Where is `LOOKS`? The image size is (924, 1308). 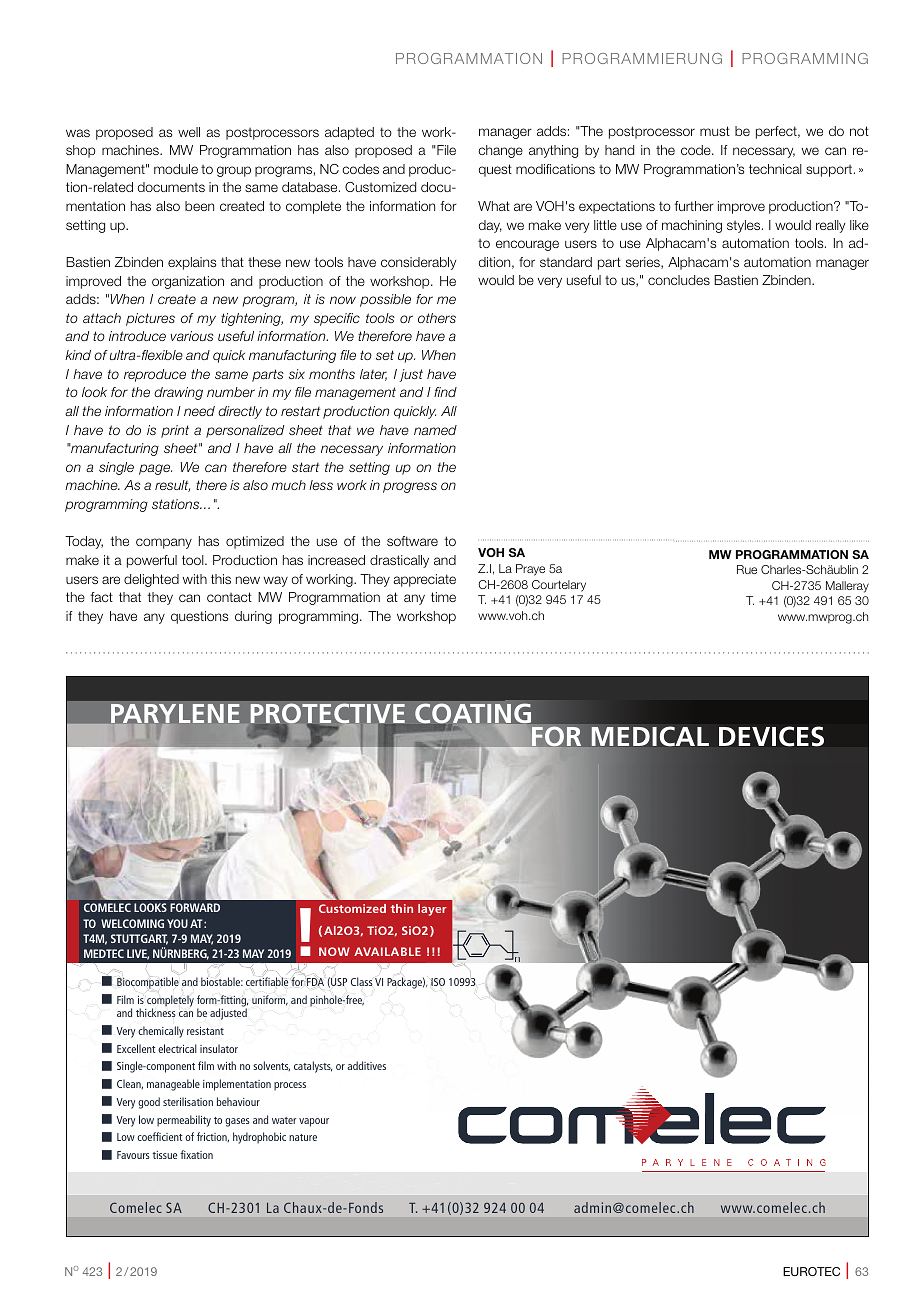 LOOKS is located at coordinates (150, 907).
